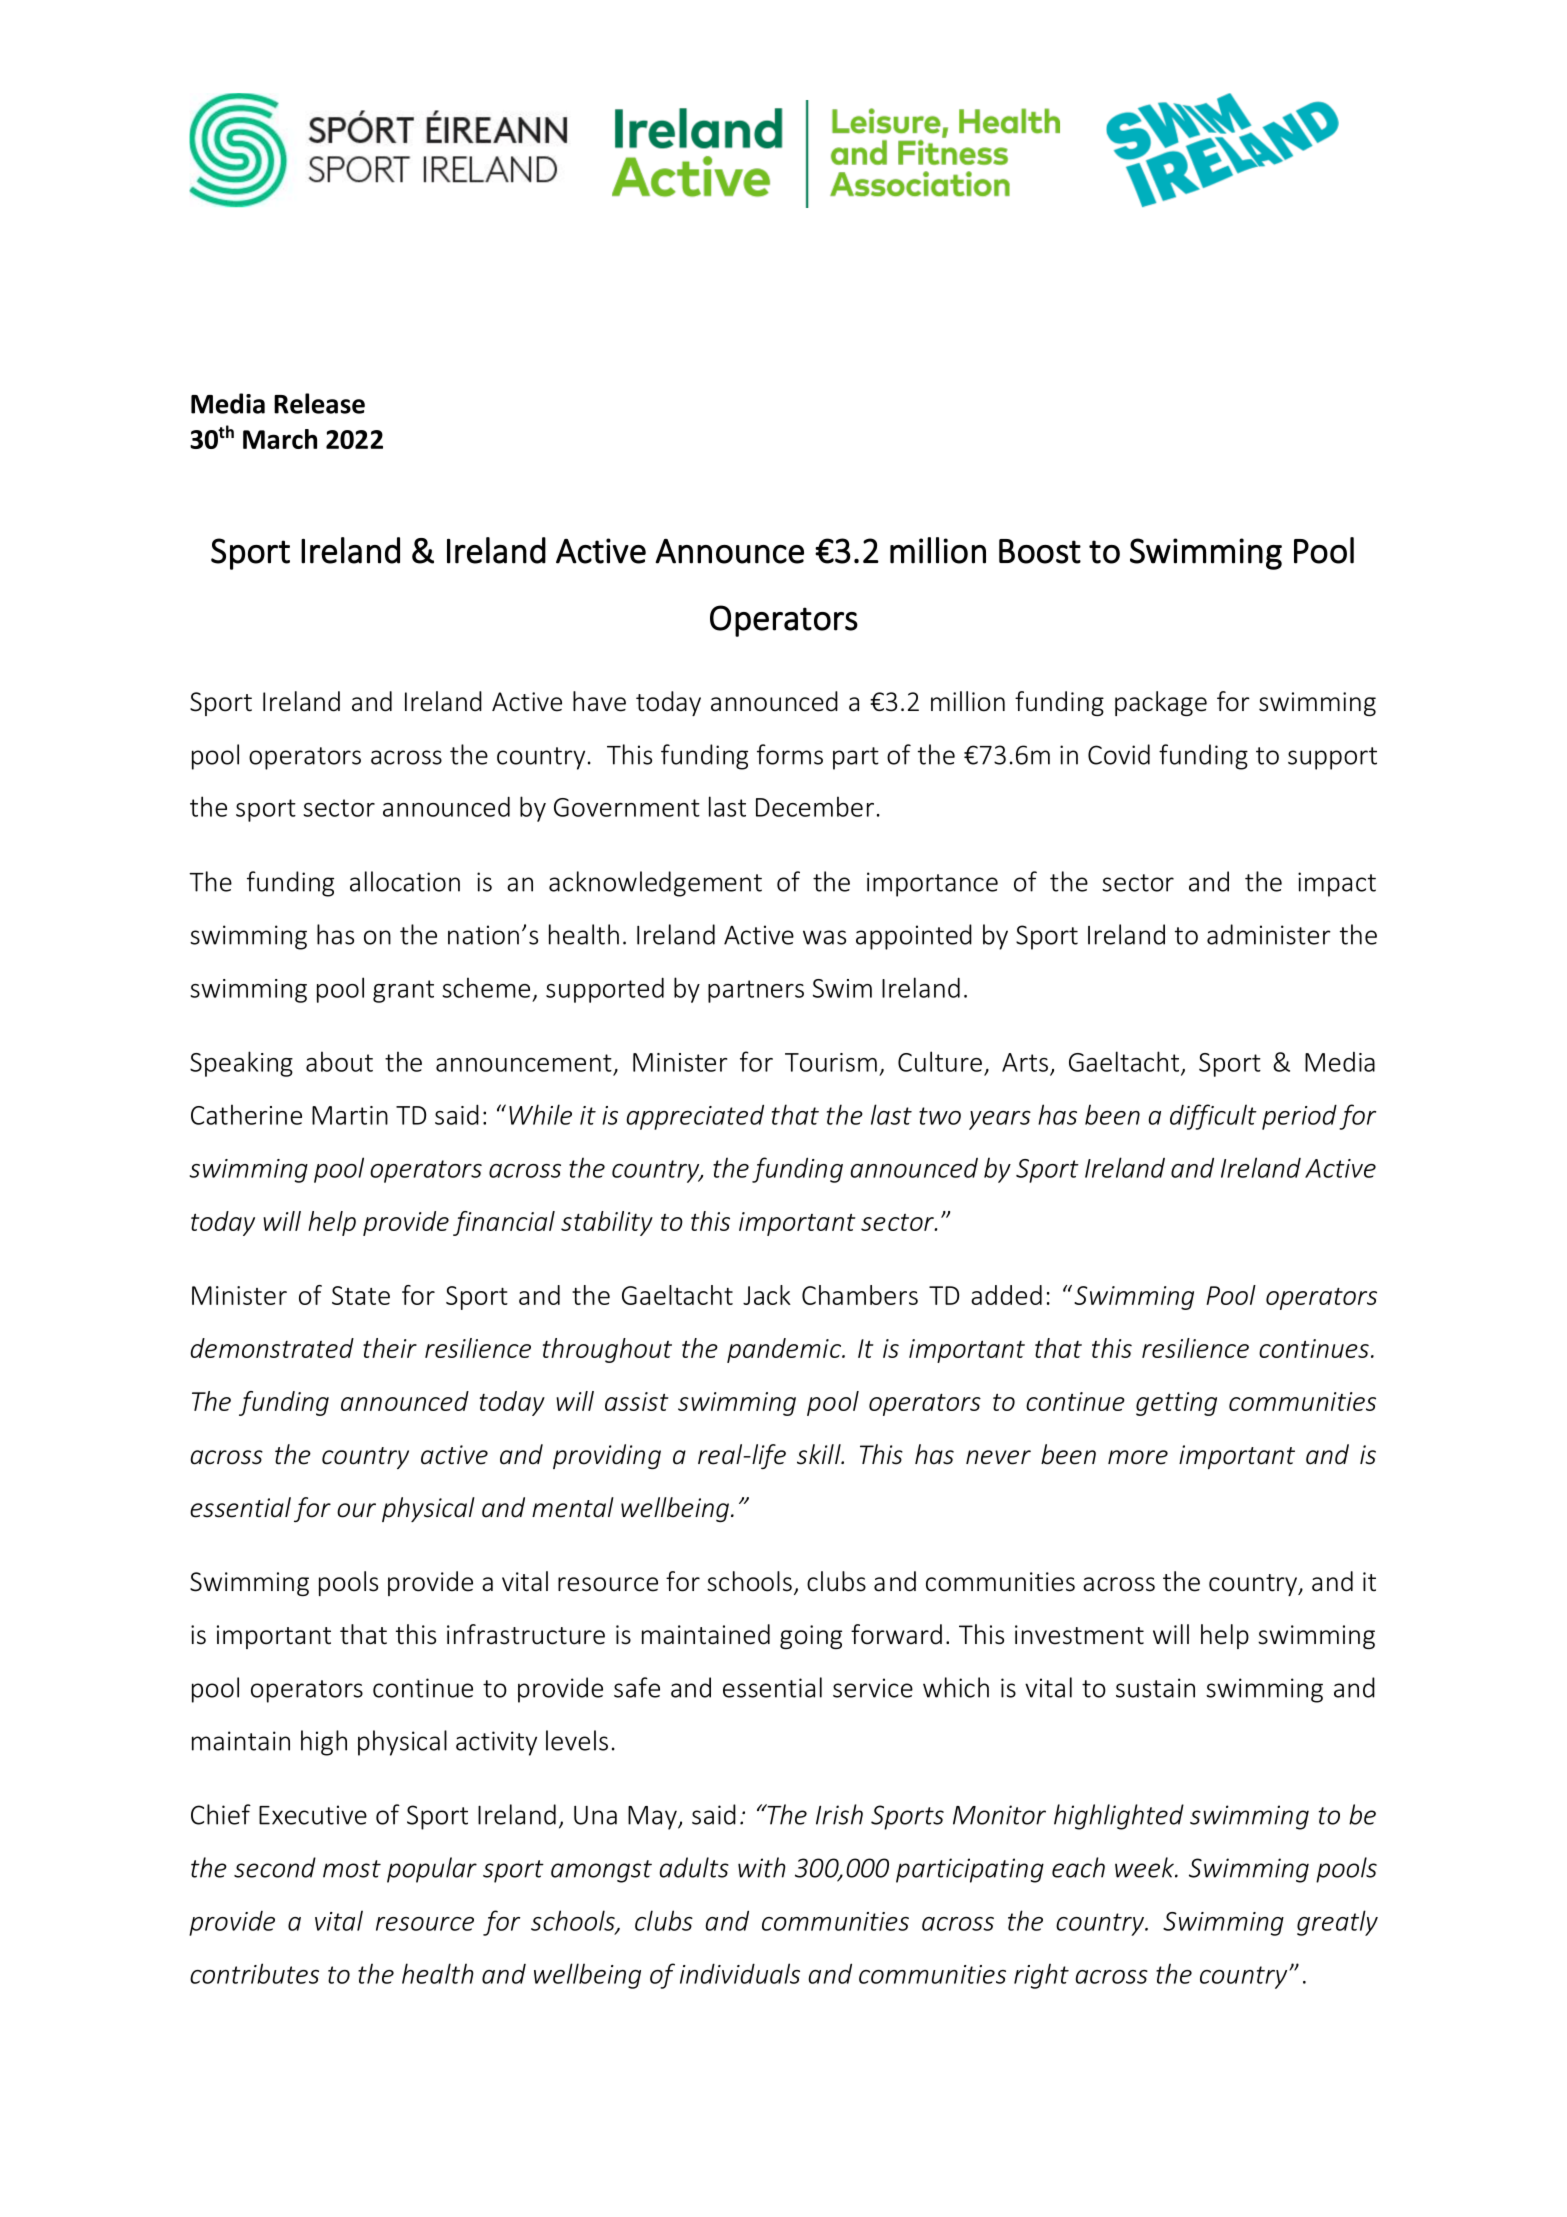 This page has width=1567, height=2217. I want to click on package, so click(1161, 703).
